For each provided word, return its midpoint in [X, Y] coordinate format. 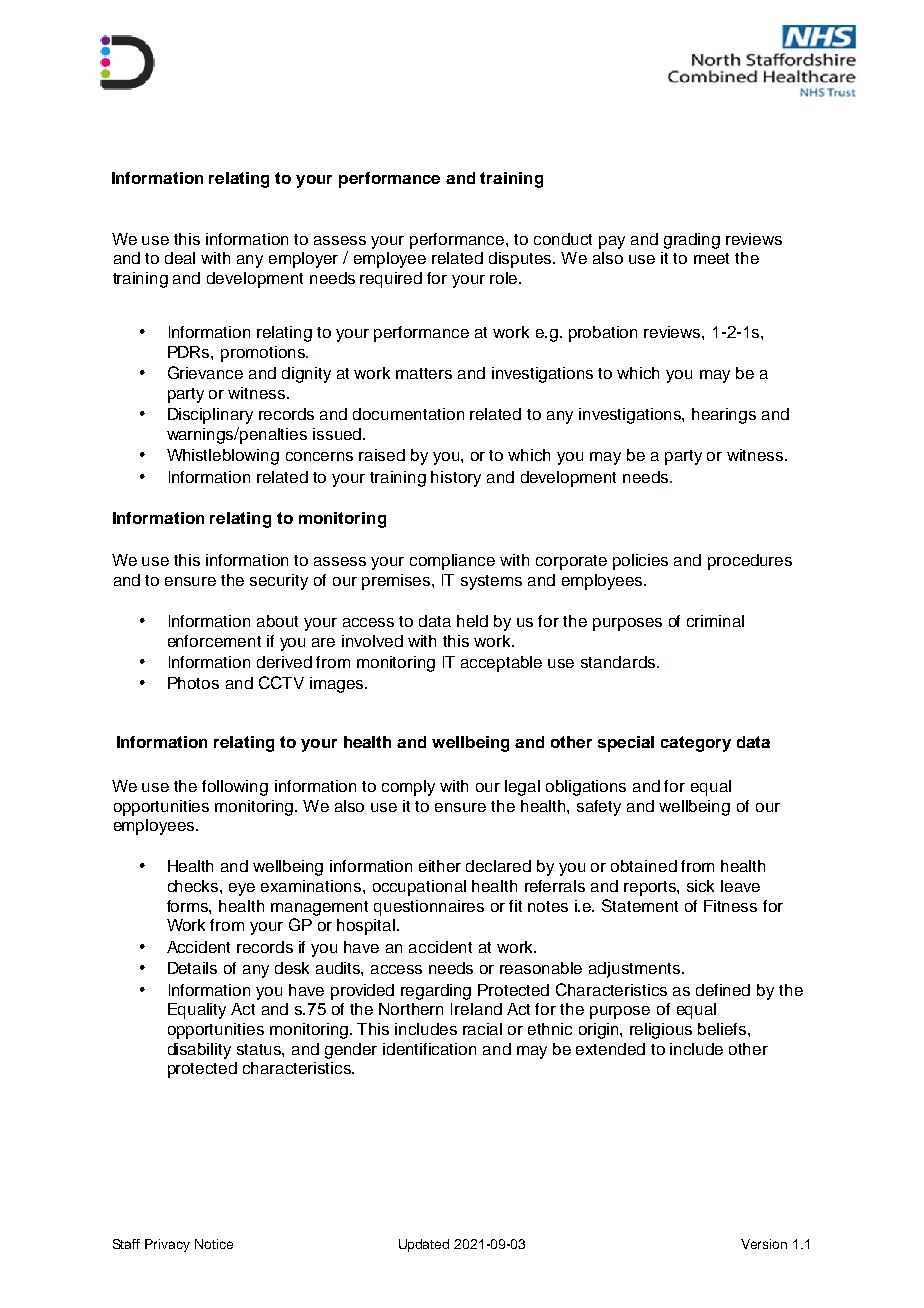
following [235, 788]
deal [180, 258]
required [391, 280]
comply [408, 788]
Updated [424, 1245]
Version [764, 1244]
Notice [214, 1244]
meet [711, 258]
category [696, 744]
